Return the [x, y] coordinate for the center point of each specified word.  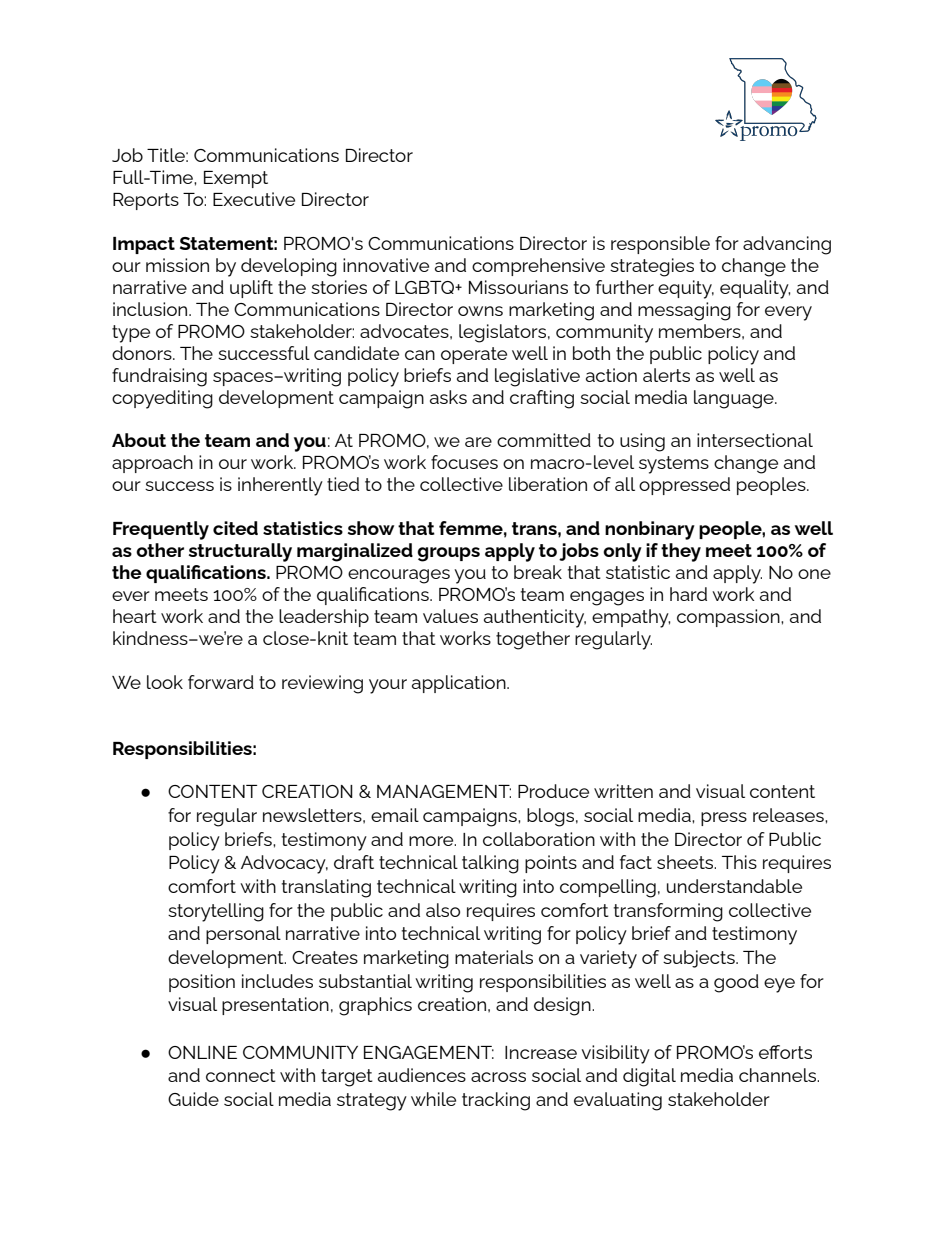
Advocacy [284, 864]
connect [241, 1075]
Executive [254, 199]
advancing [787, 245]
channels [779, 1075]
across [498, 1077]
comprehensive [538, 267]
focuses [464, 462]
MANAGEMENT [444, 791]
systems [674, 465]
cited [235, 528]
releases [789, 815]
